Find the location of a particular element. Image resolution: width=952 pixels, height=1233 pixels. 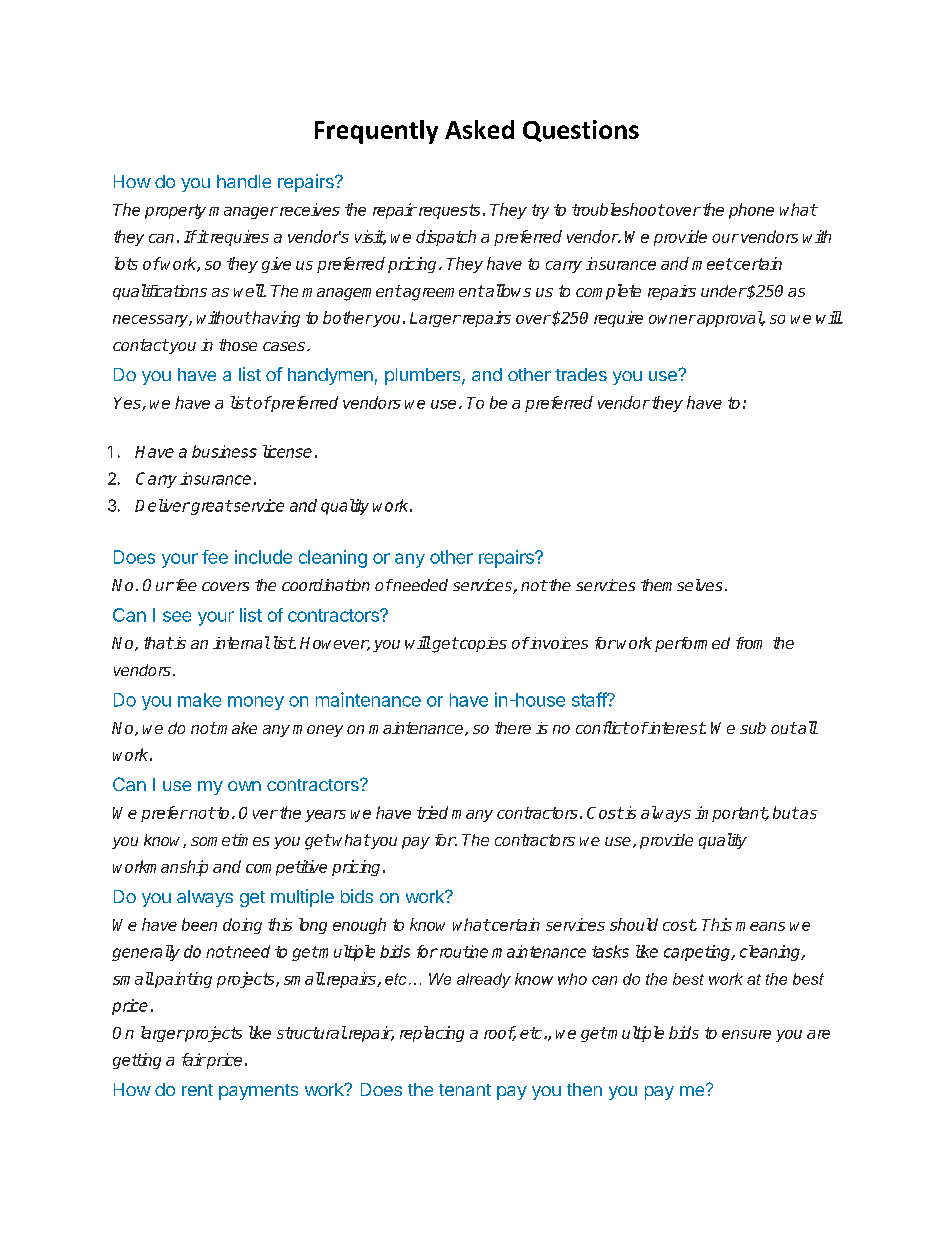

handle is located at coordinates (244, 181).
